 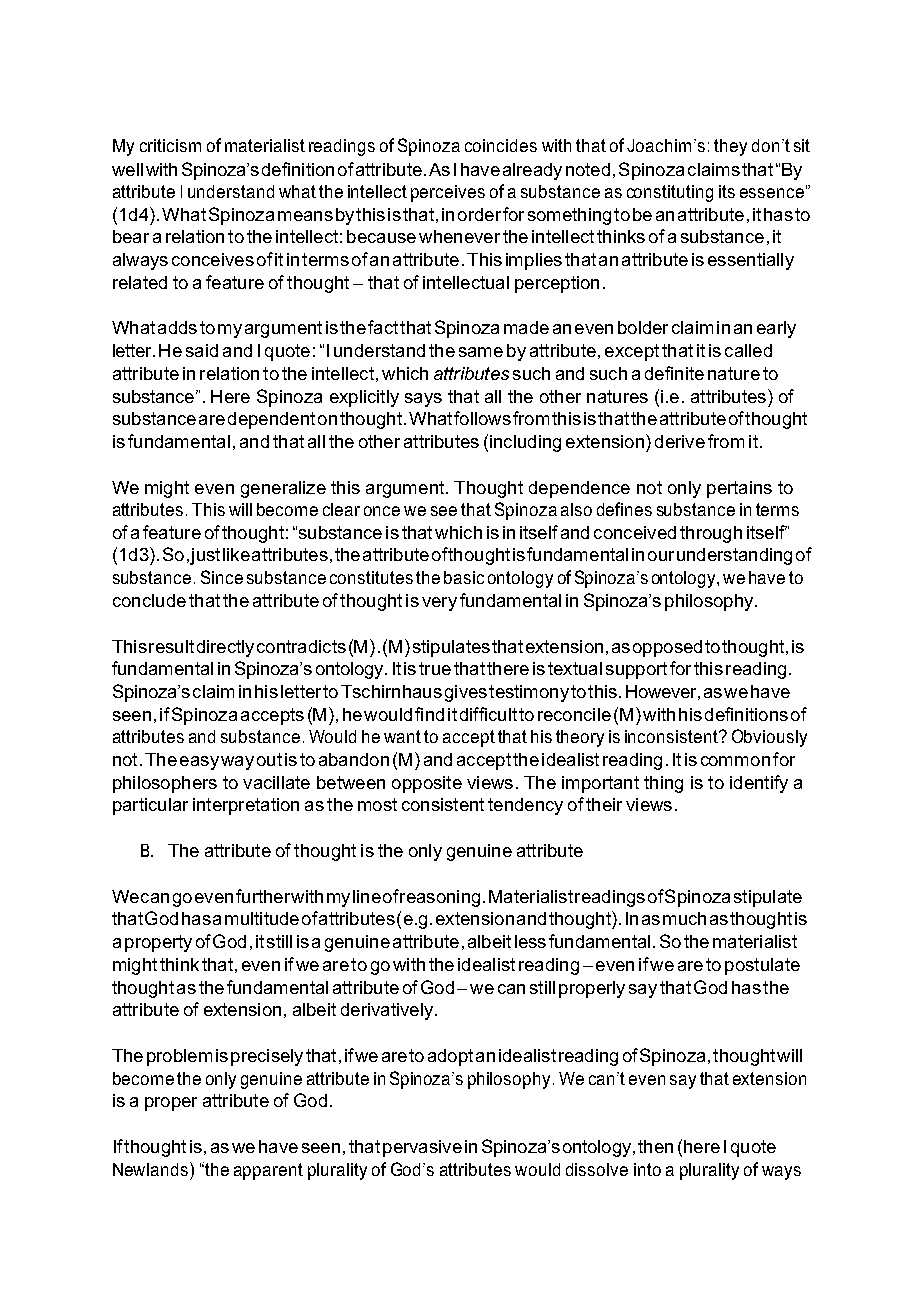 What do you see at coordinates (597, 1169) in the page?
I see `dissolve` at bounding box center [597, 1169].
